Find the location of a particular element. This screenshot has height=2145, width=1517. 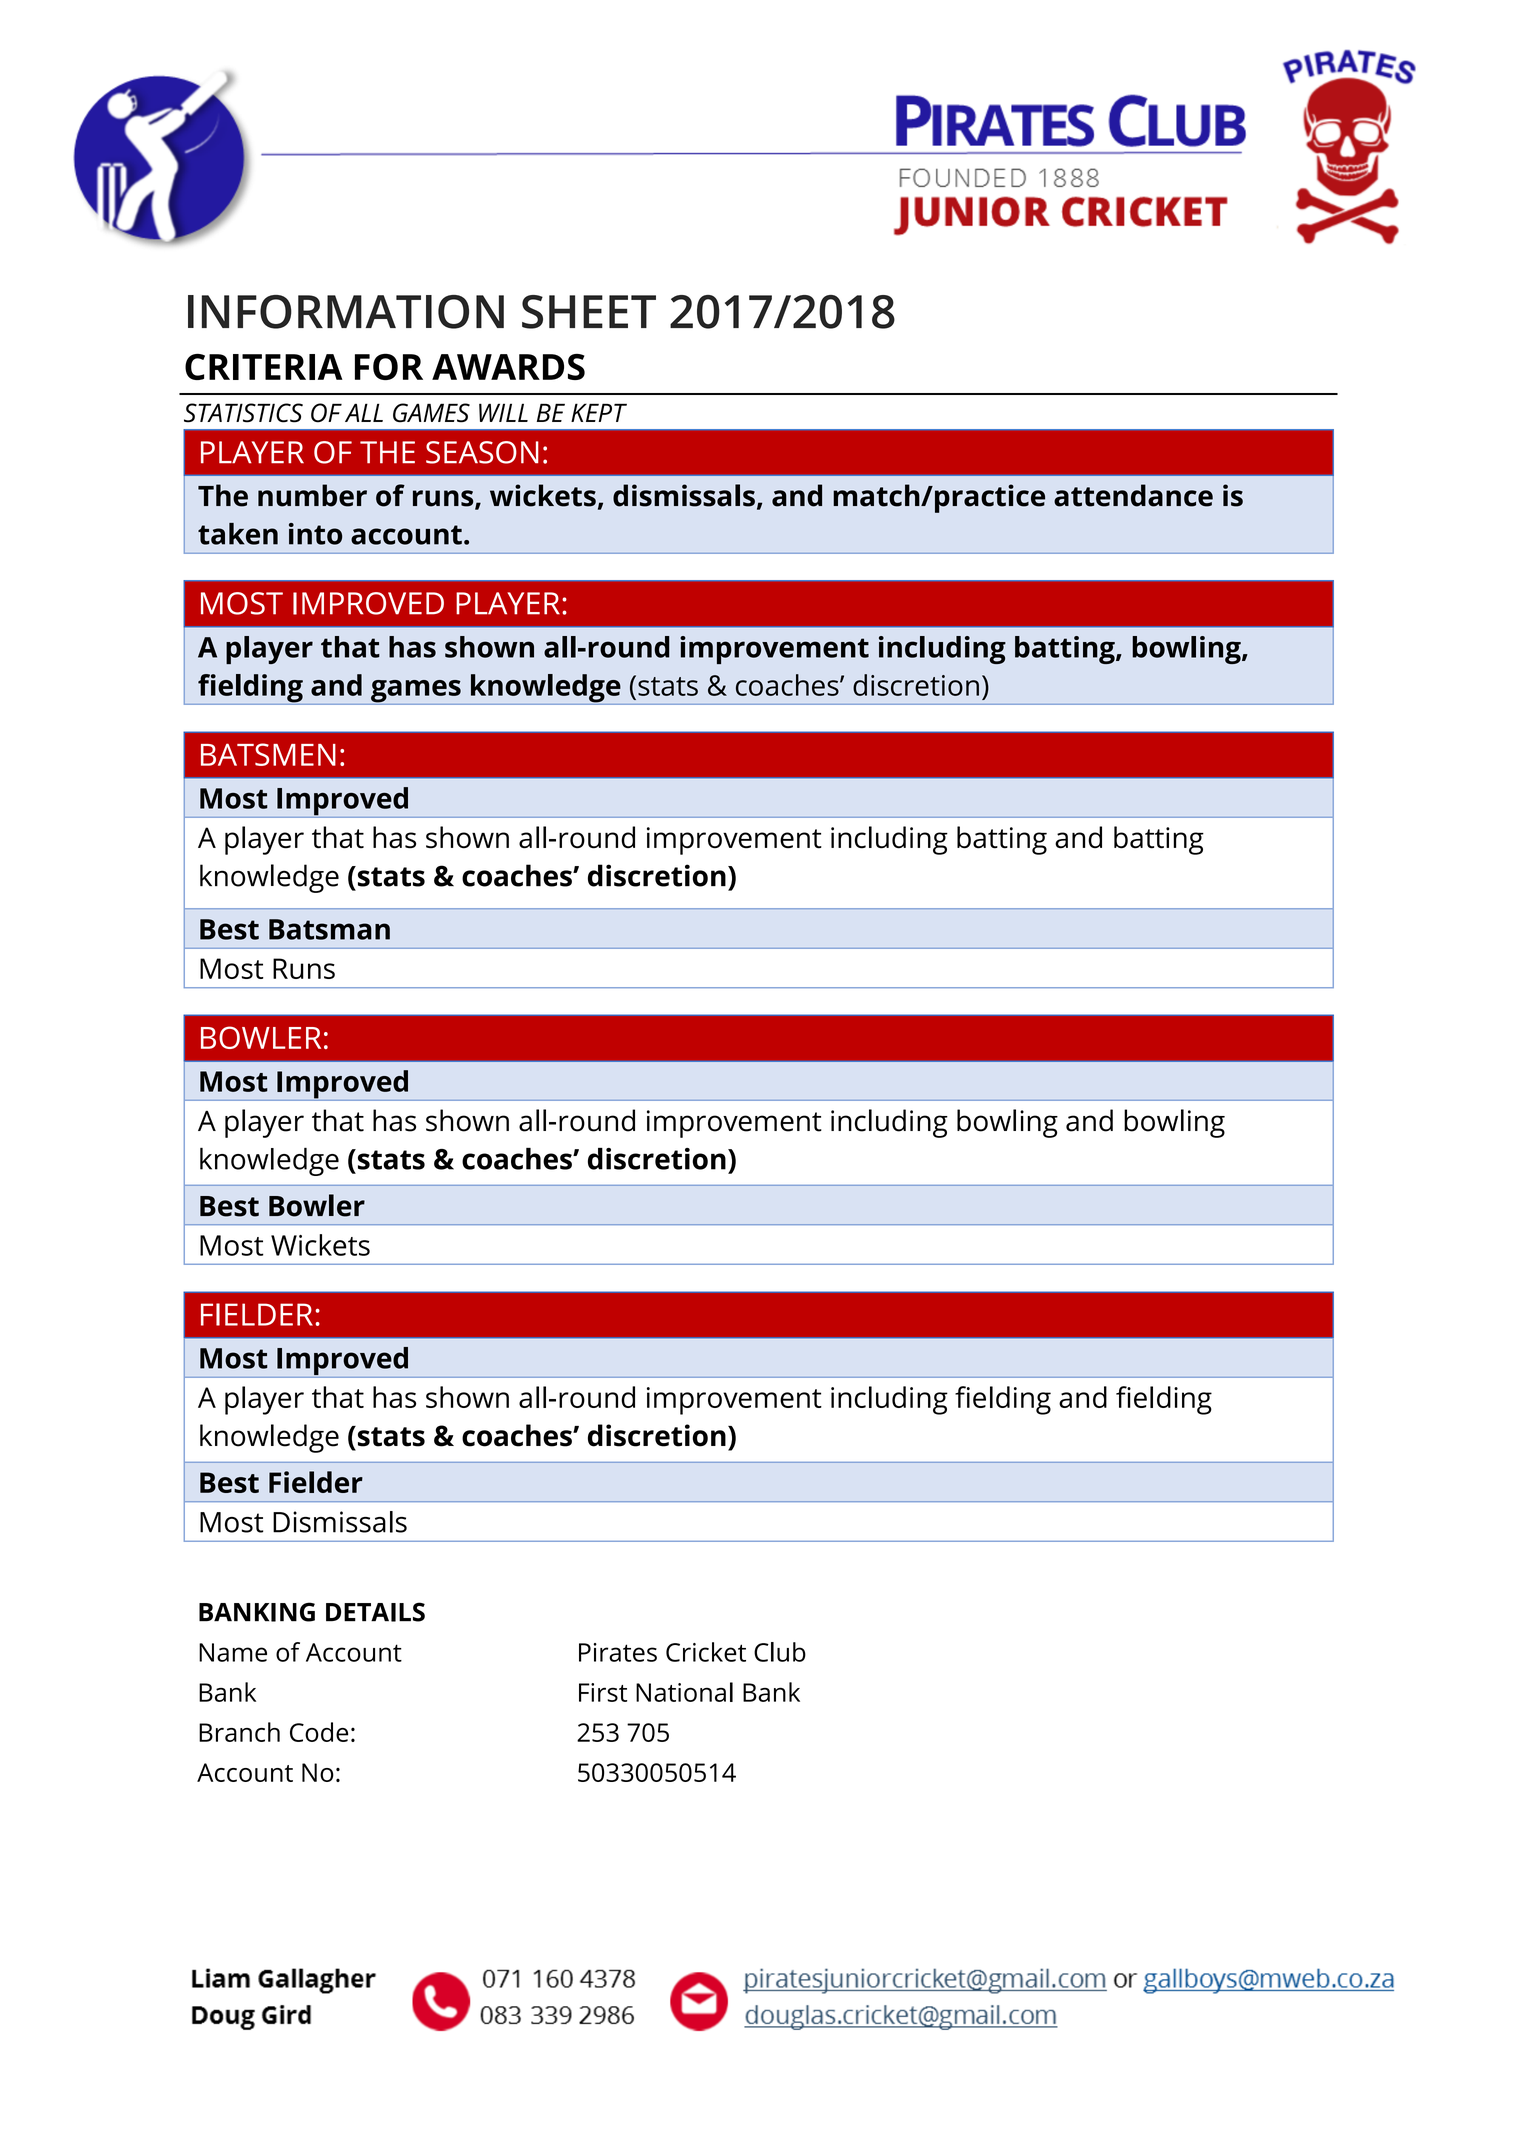

SHEET is located at coordinates (589, 312).
